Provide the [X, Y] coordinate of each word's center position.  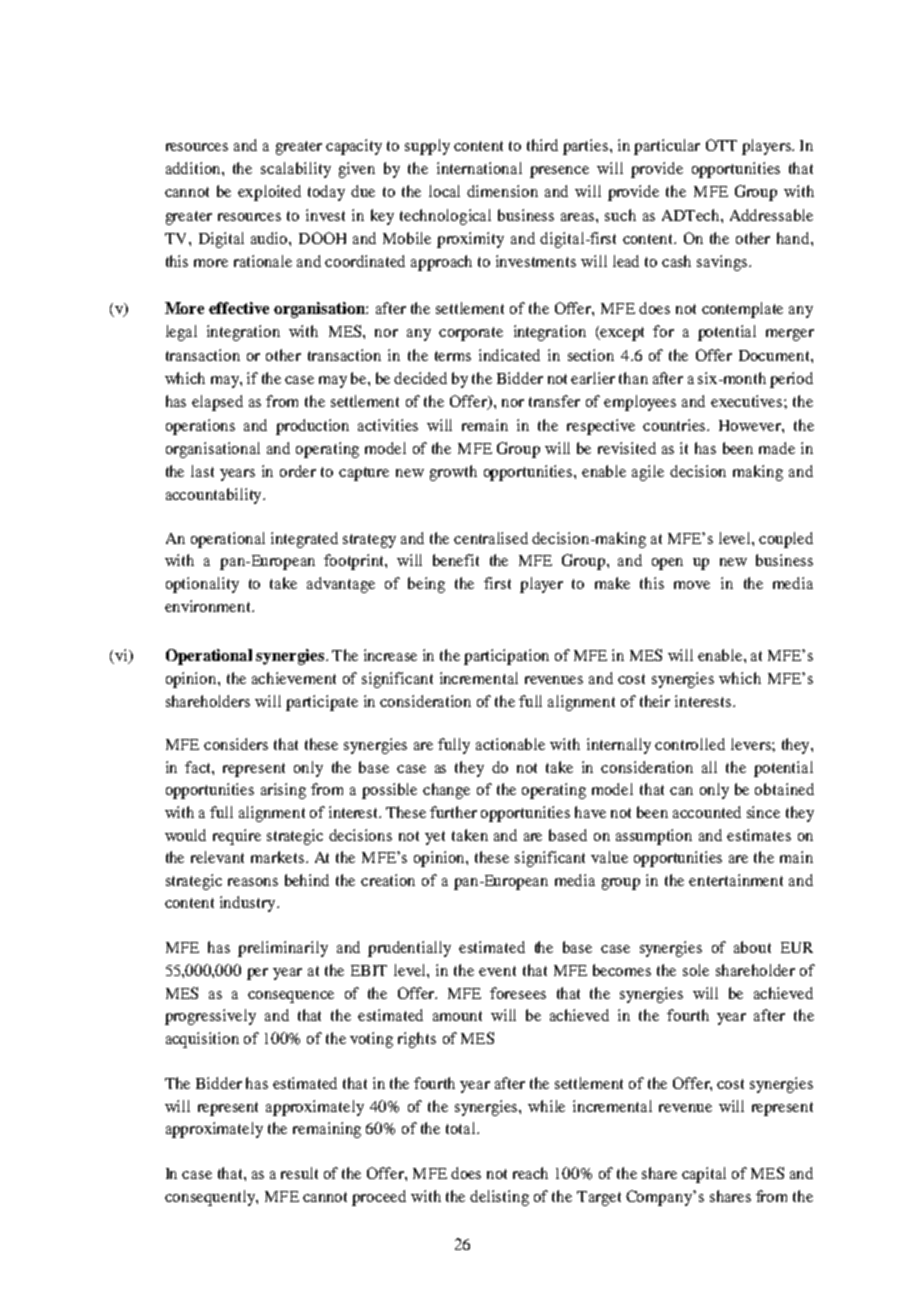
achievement [294, 678]
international [479, 168]
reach [530, 1173]
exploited [269, 193]
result [299, 1173]
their [655, 701]
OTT [721, 145]
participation [506, 657]
